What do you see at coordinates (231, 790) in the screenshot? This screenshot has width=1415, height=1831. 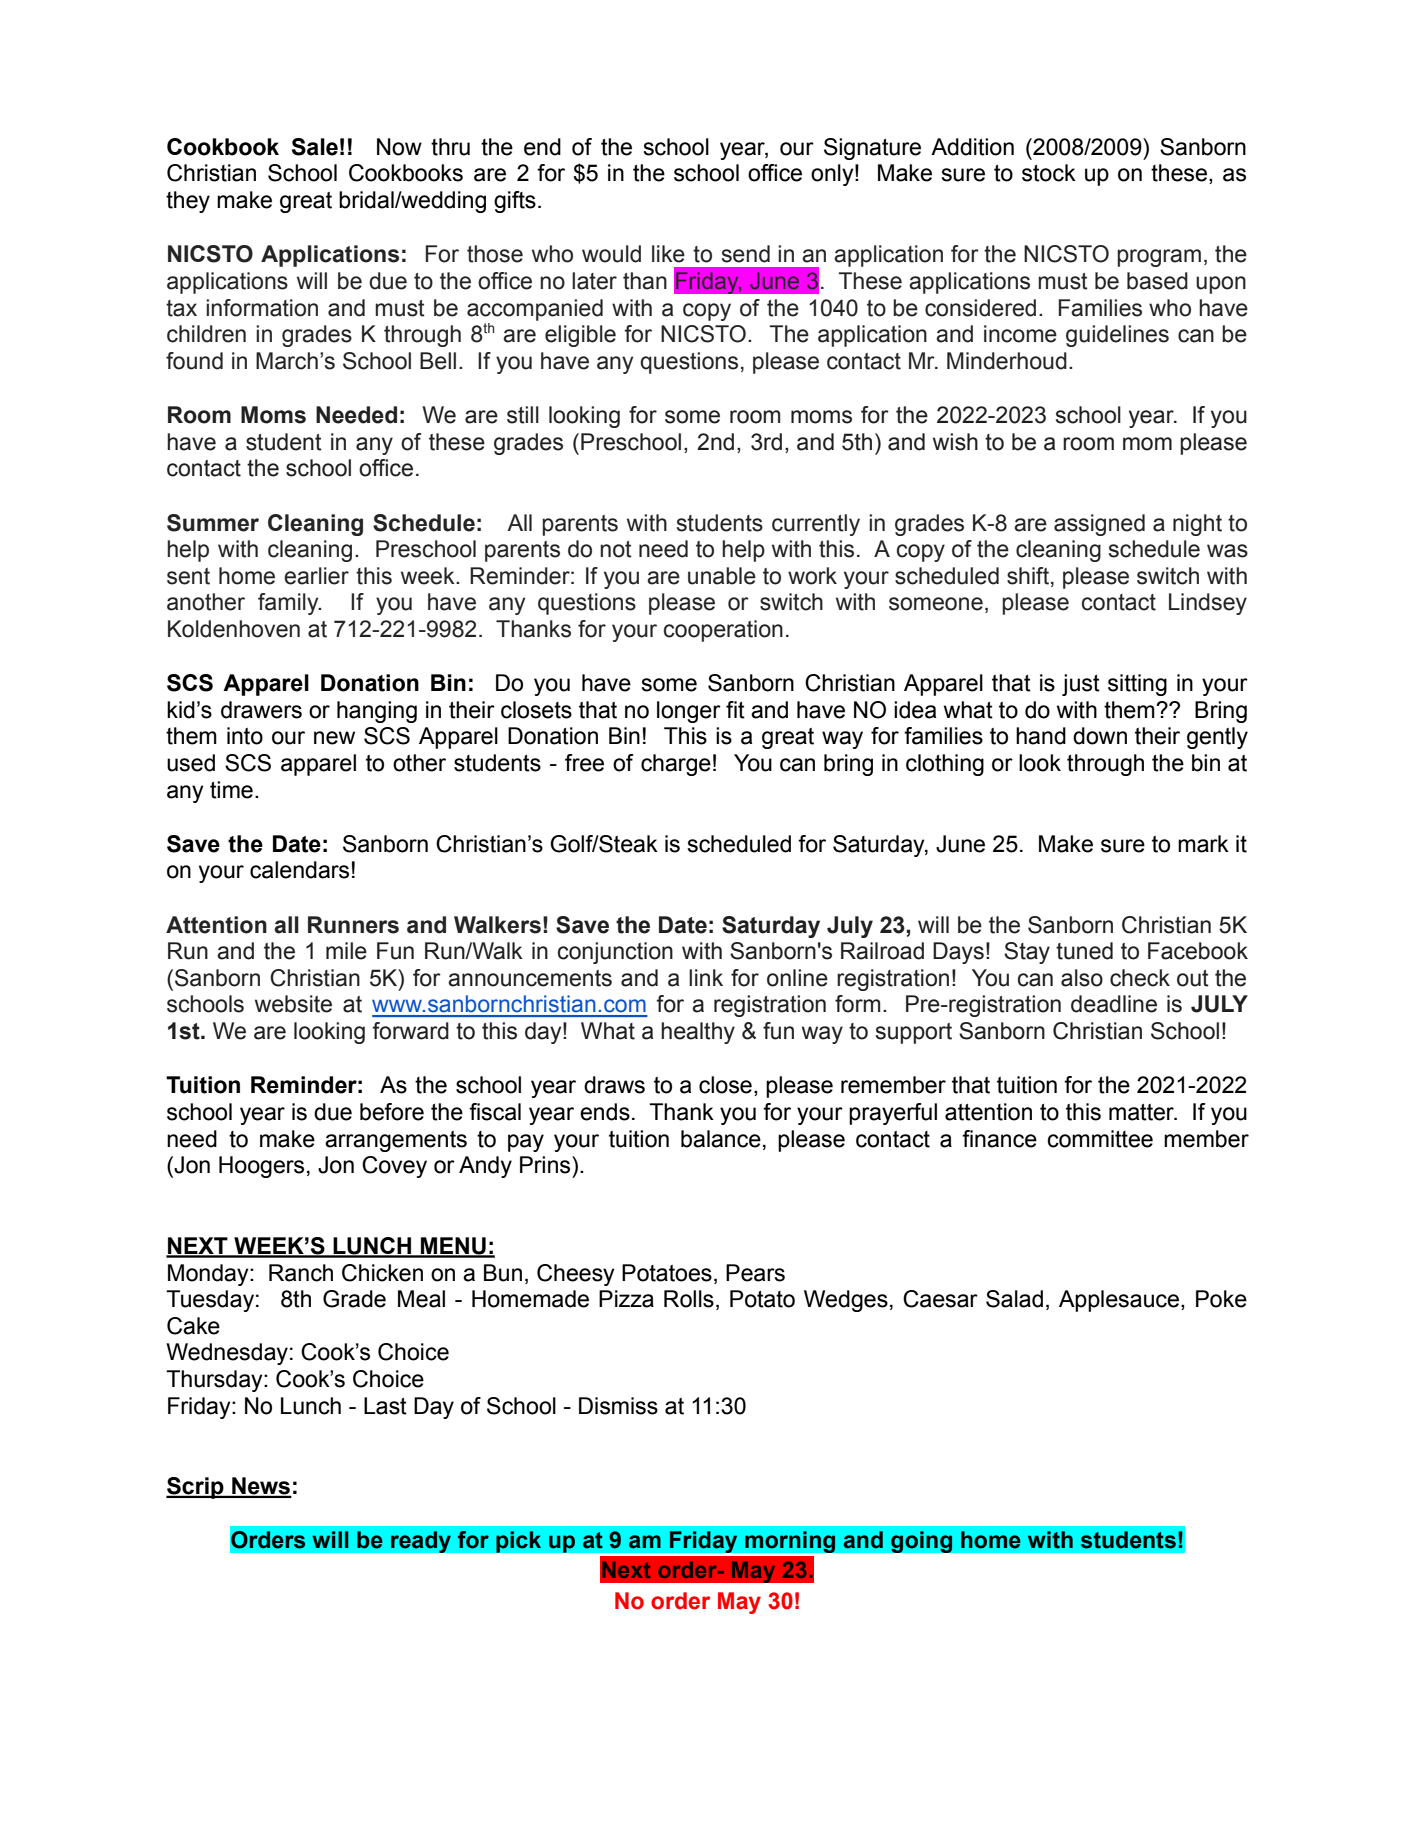 I see `time` at bounding box center [231, 790].
